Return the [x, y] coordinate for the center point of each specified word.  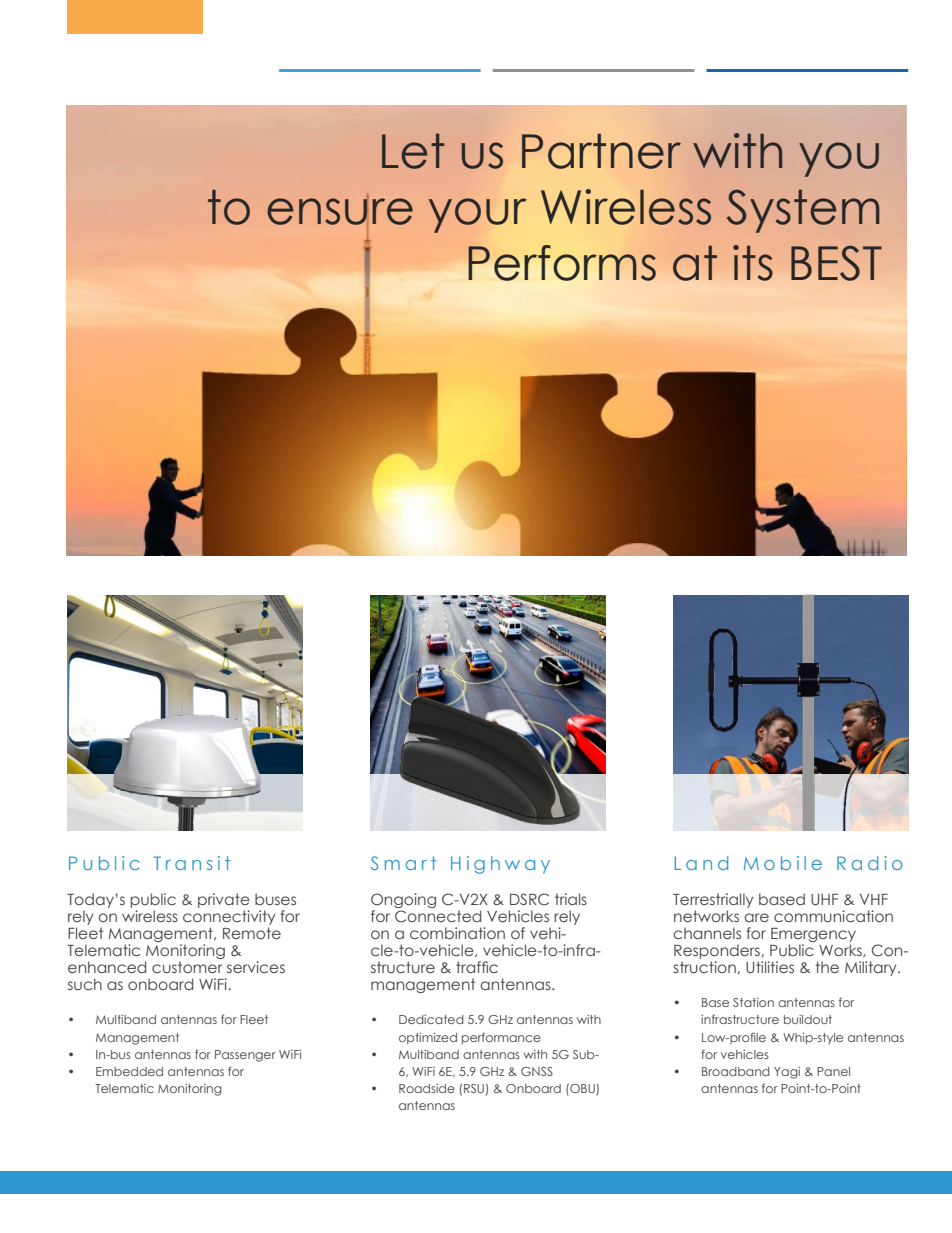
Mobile [783, 863]
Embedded [129, 1071]
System [803, 211]
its [753, 263]
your [477, 215]
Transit [192, 863]
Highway [500, 865]
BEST [836, 263]
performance [501, 1038]
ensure [340, 211]
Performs [562, 263]
